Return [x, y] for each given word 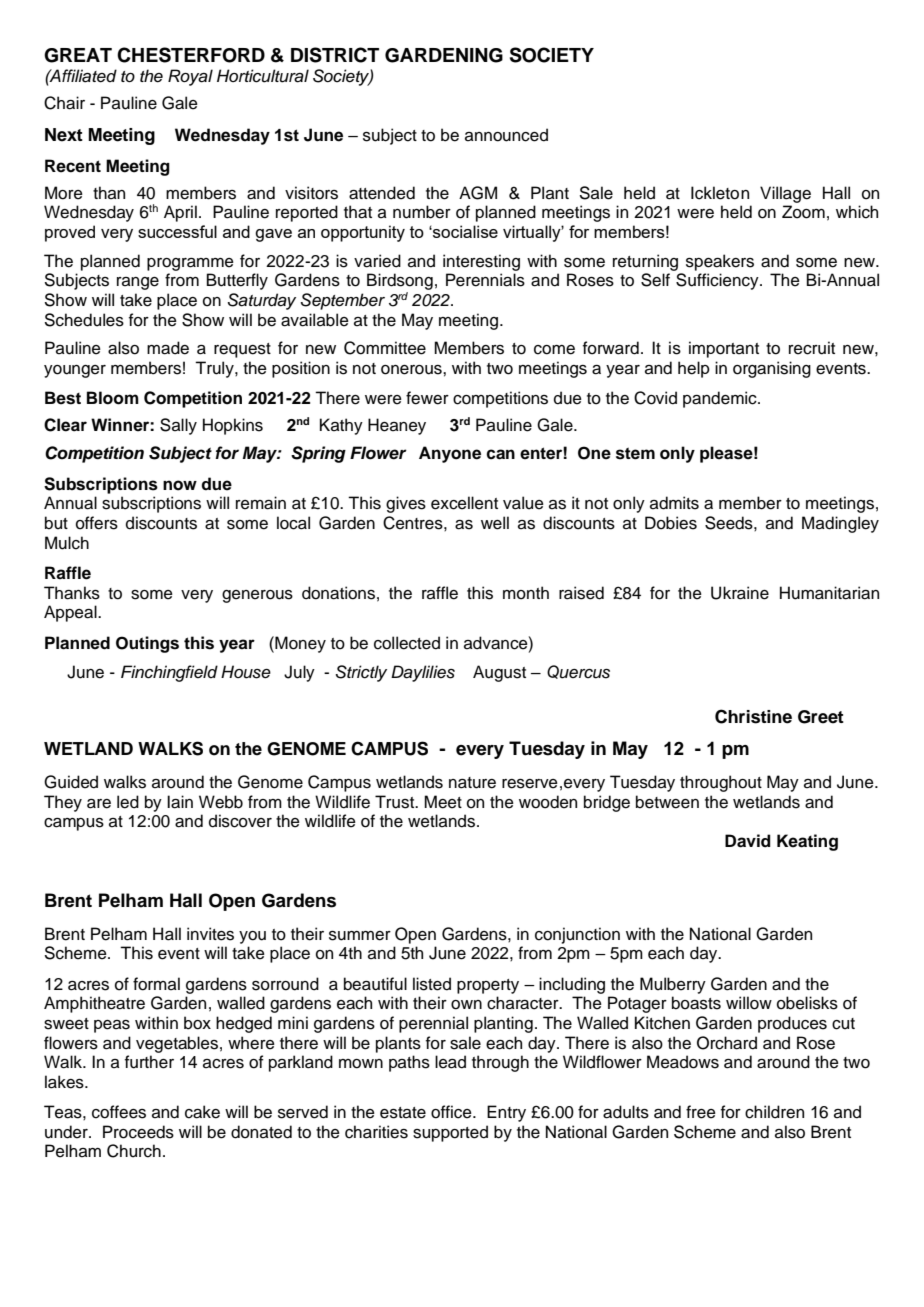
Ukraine [740, 593]
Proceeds [138, 1132]
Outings [147, 644]
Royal [190, 77]
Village [785, 194]
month [526, 593]
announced [506, 135]
